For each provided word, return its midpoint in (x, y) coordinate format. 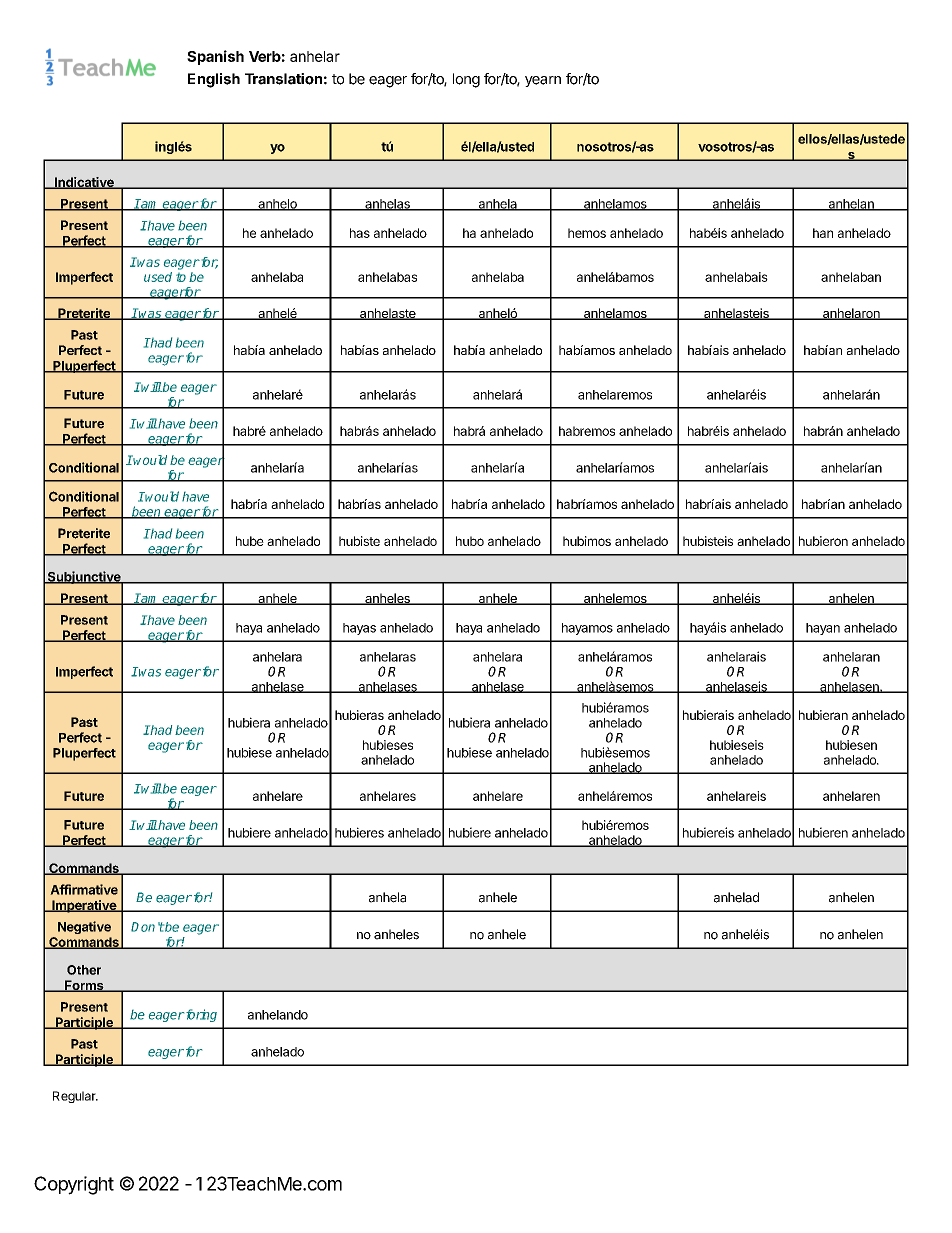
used (158, 277)
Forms (84, 986)
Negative (84, 927)
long (466, 80)
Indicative (84, 183)
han (823, 233)
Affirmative (84, 889)
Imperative (84, 906)
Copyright (74, 1185)
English (214, 80)
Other (84, 970)
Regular (75, 1097)
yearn (543, 81)
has (360, 233)
